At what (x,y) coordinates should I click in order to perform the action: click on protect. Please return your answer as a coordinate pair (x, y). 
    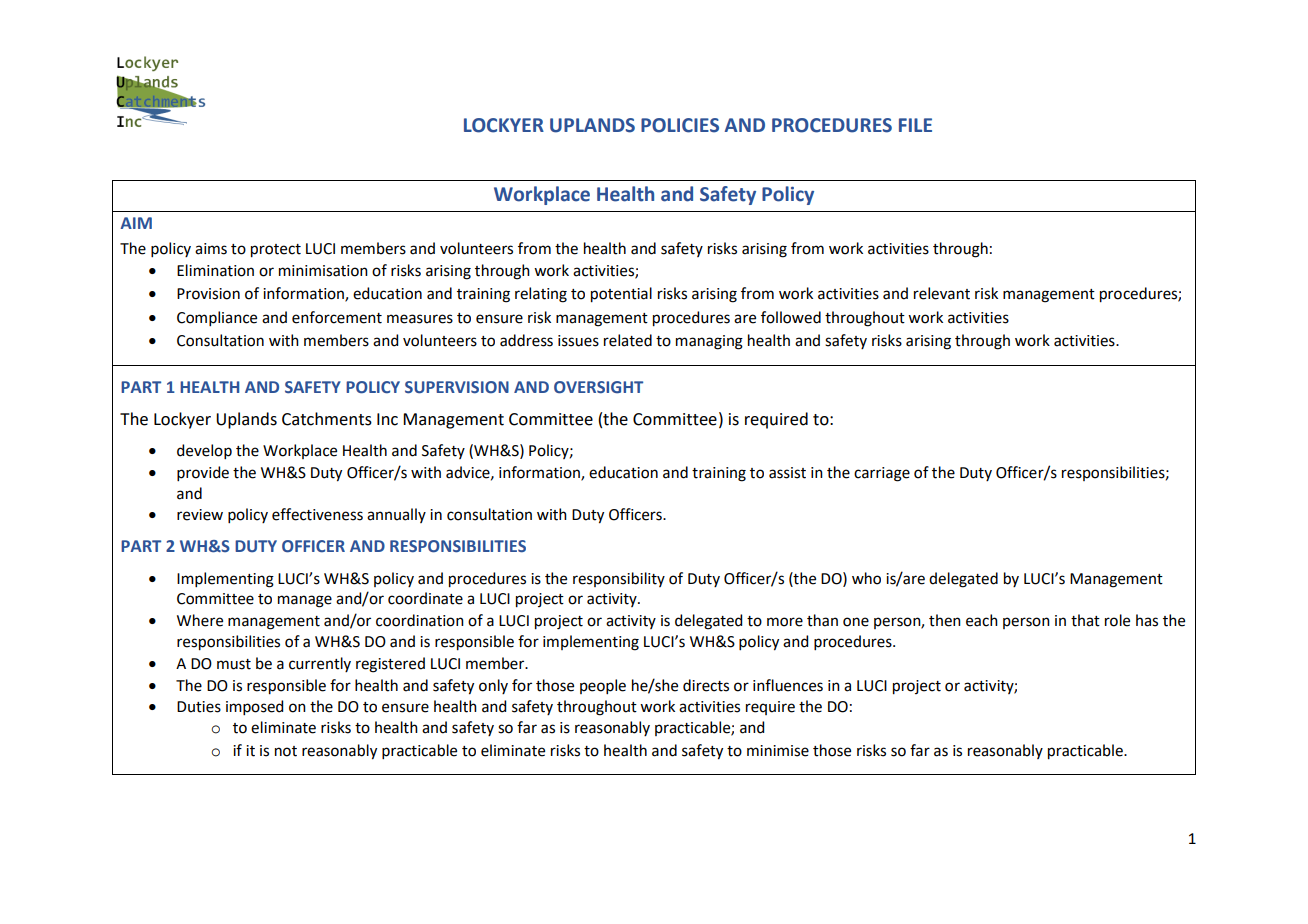
    Looking at the image, I should click on (276, 251).
